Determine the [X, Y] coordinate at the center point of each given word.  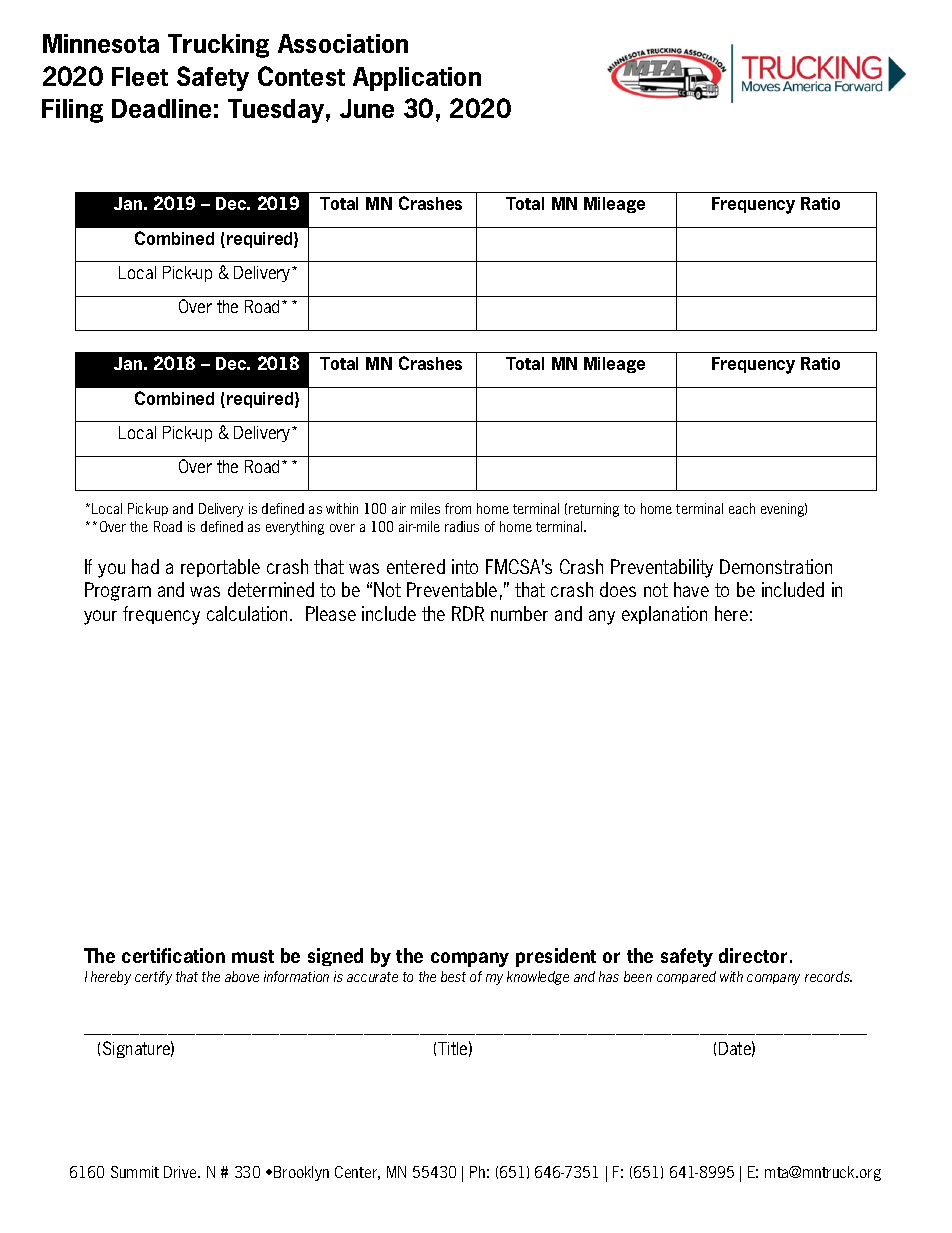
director [753, 955]
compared [686, 977]
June [367, 108]
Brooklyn [301, 1173]
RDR [468, 613]
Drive [181, 1172]
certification [173, 955]
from [458, 508]
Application [417, 79]
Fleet [140, 76]
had [145, 566]
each [742, 508]
